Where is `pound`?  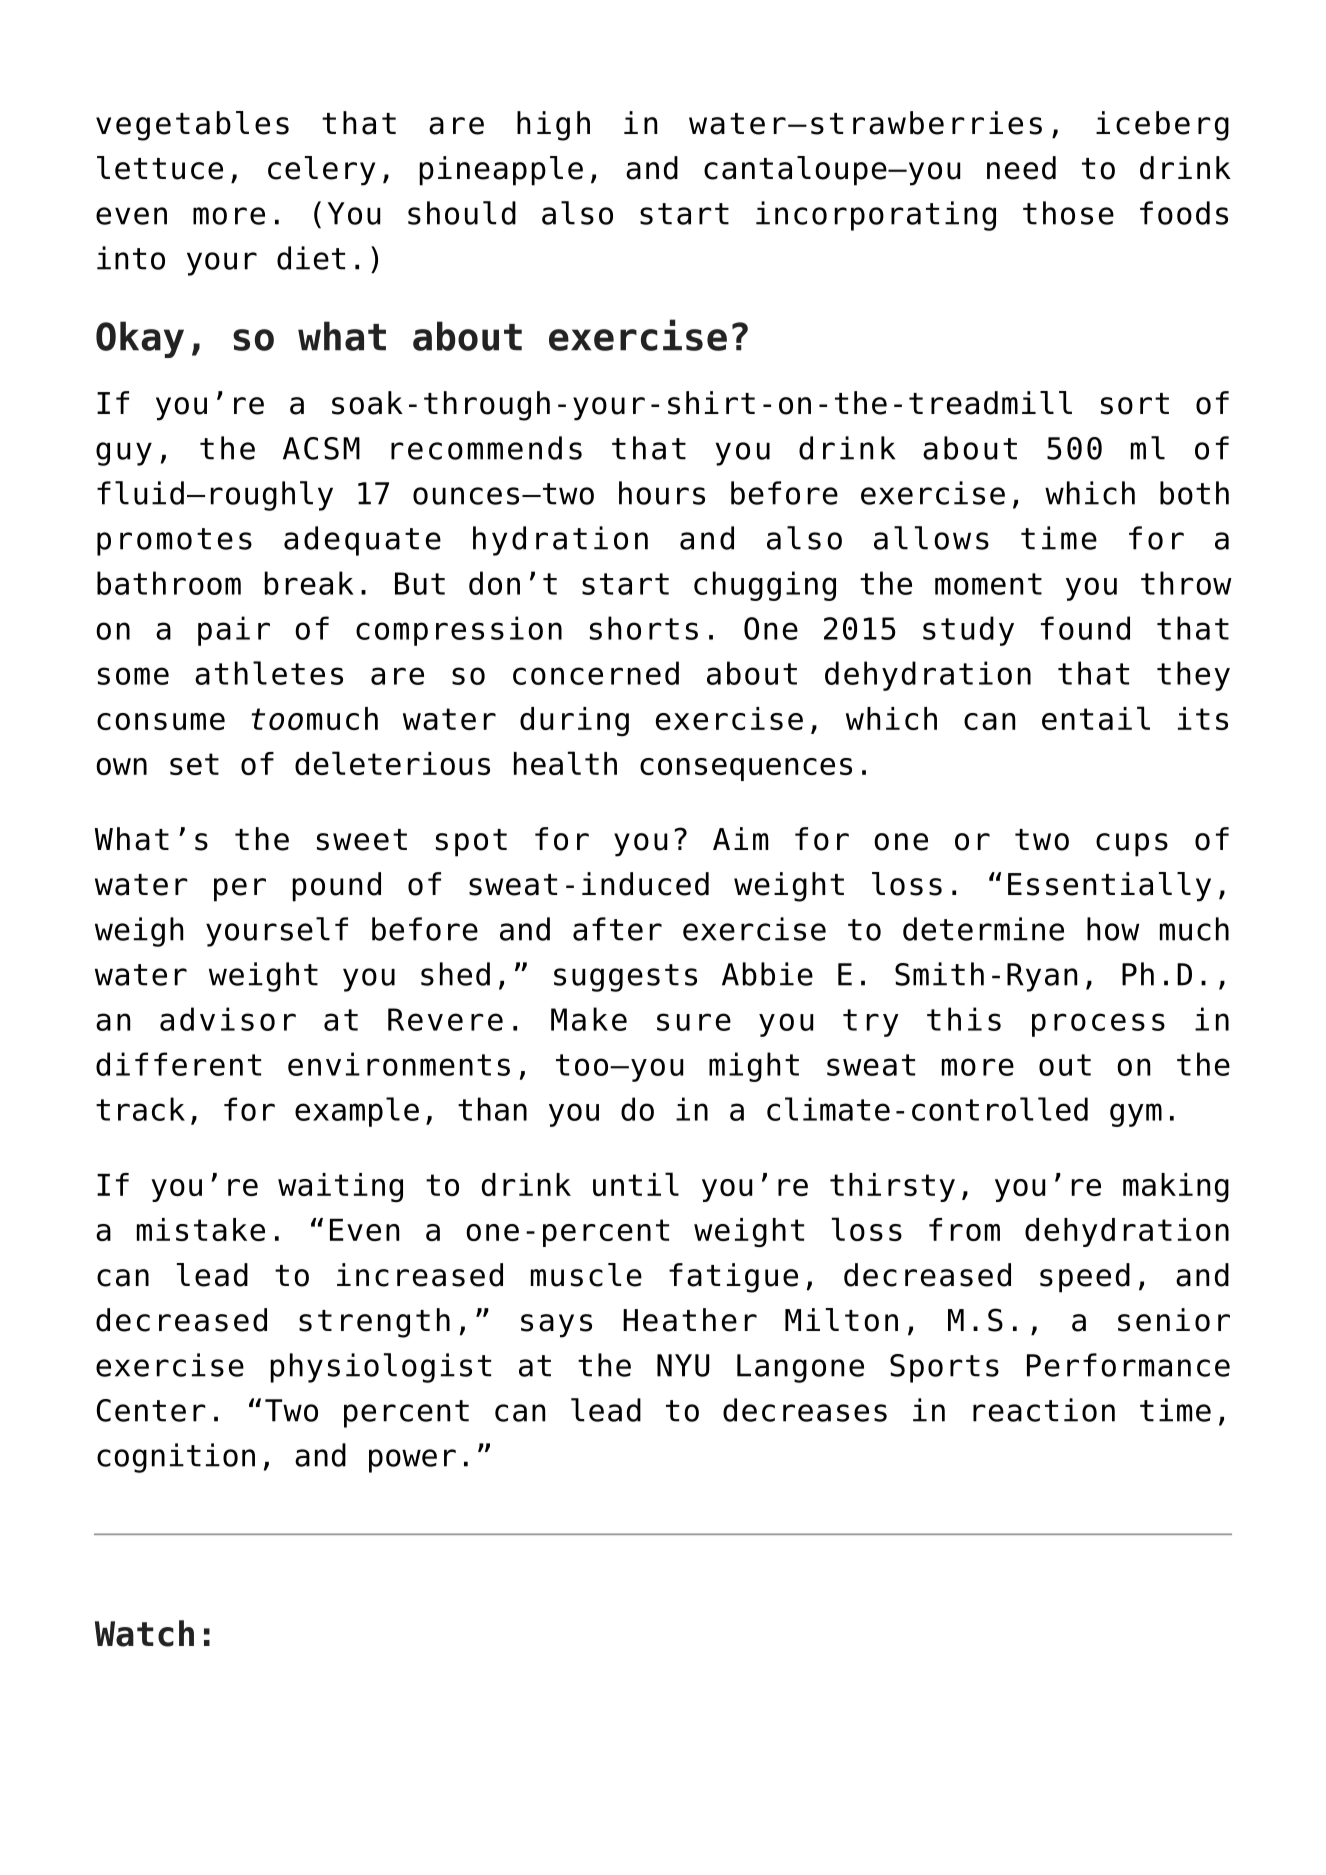 pound is located at coordinates (336, 887).
